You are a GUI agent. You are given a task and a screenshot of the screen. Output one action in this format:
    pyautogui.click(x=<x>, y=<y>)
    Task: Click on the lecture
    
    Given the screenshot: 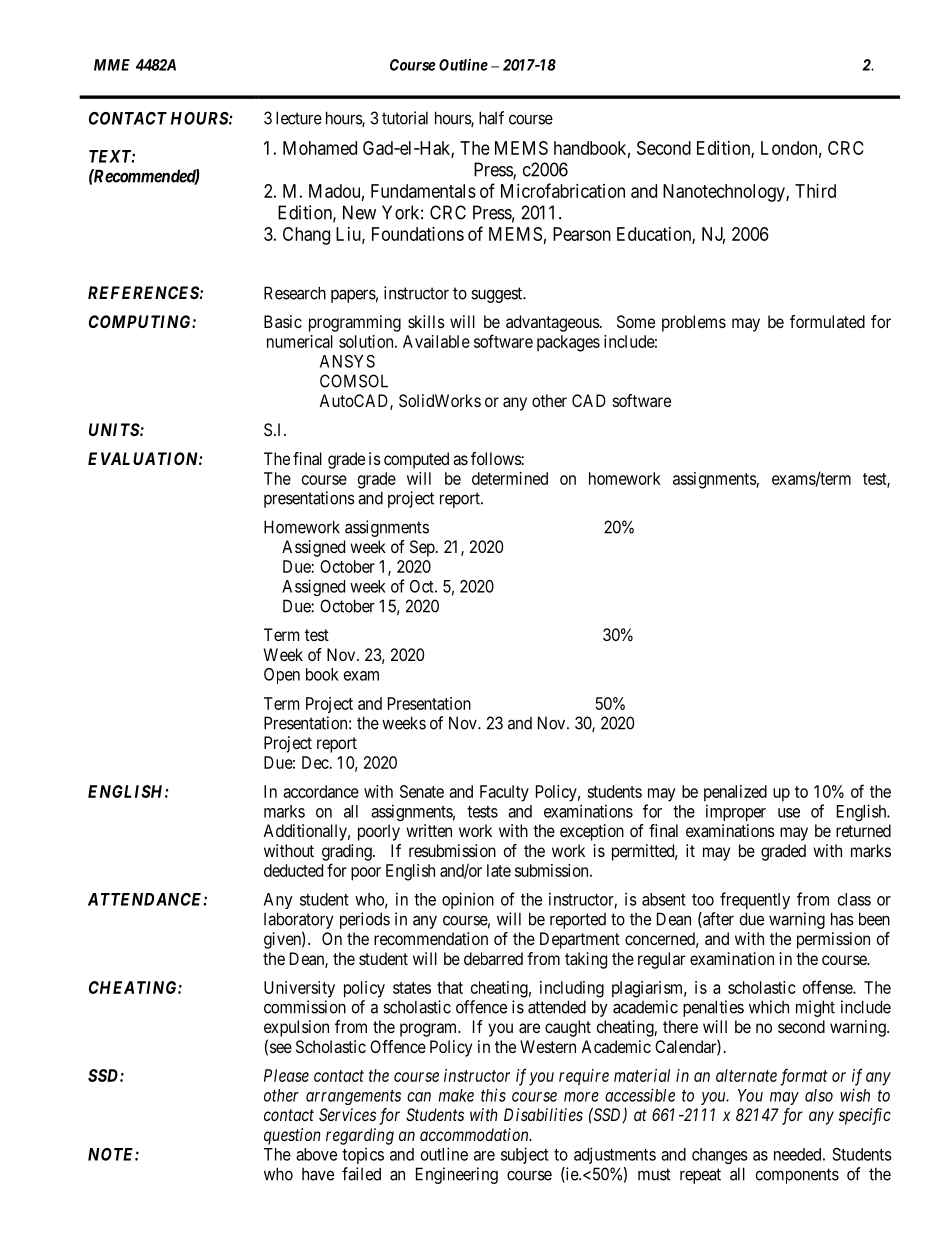 What is the action you would take?
    pyautogui.click(x=299, y=118)
